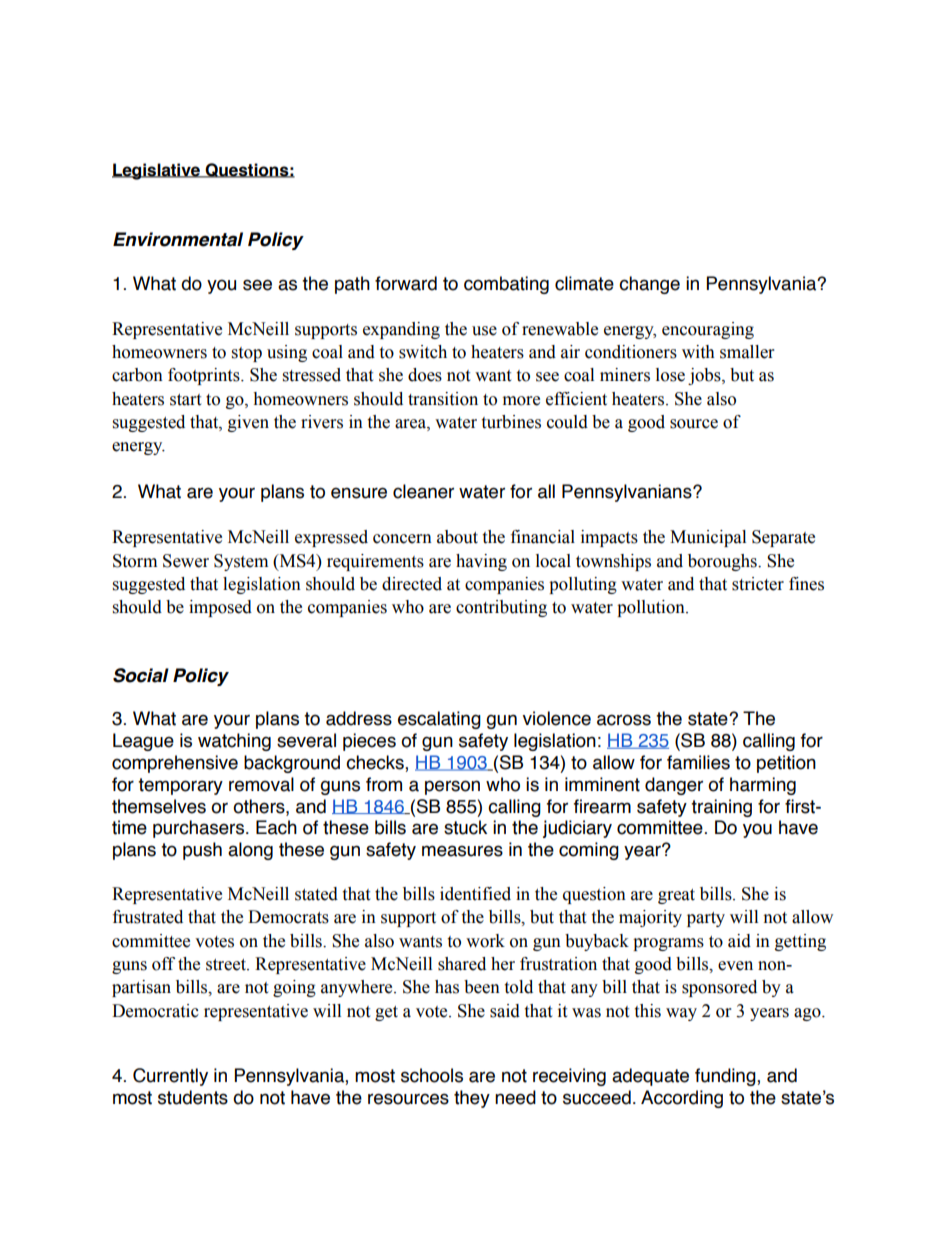 This screenshot has width=952, height=1233. Describe the element at coordinates (501, 608) in the screenshot. I see `contributing` at that location.
